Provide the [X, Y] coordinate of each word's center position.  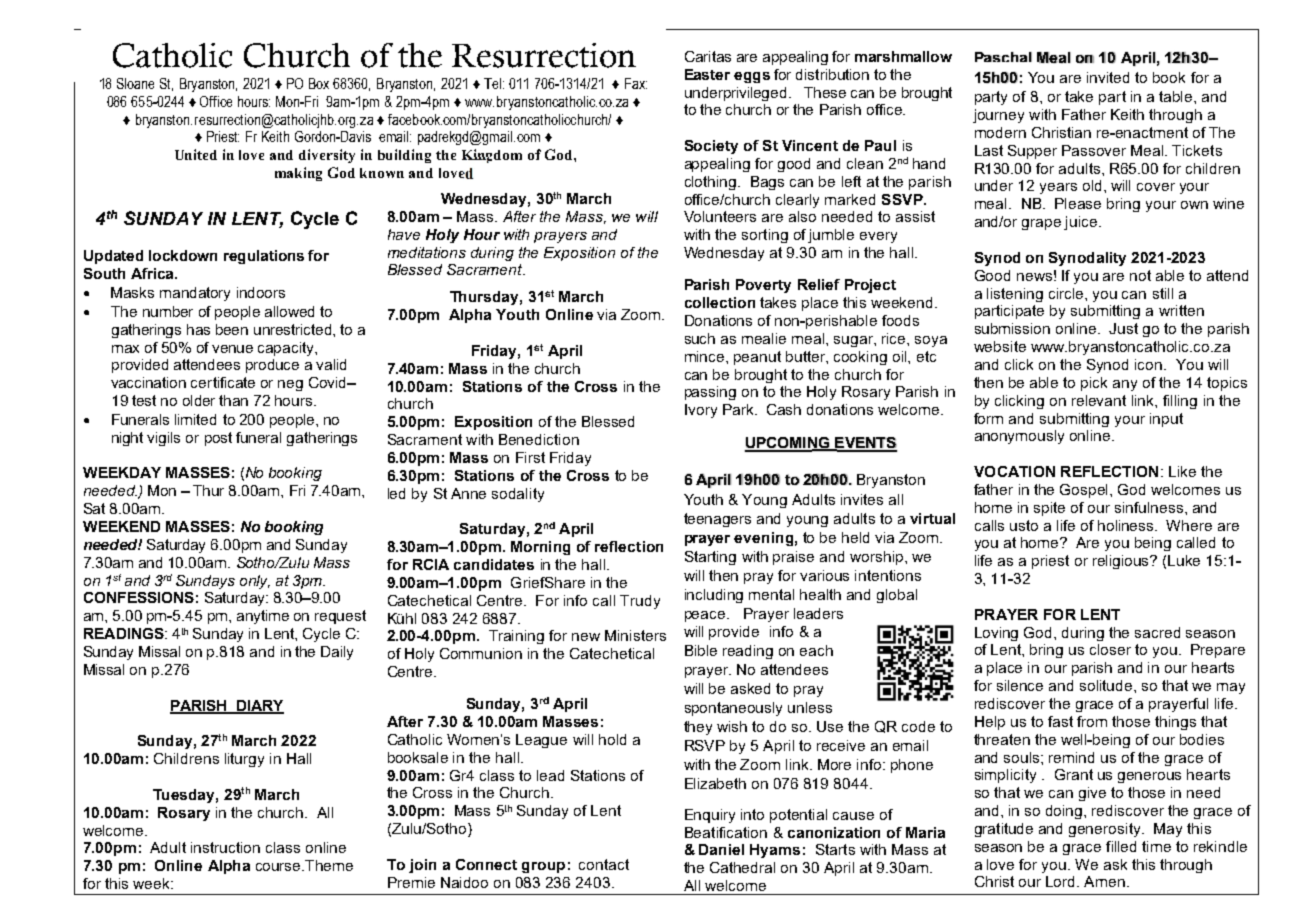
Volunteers [720, 216]
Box [319, 83]
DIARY [259, 706]
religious [1122, 562]
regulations [264, 257]
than [233, 400]
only [255, 582]
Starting [710, 558]
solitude [1107, 685]
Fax [636, 83]
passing [710, 393]
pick [1094, 384]
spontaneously [733, 709]
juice [1082, 223]
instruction [225, 847]
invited [1108, 77]
